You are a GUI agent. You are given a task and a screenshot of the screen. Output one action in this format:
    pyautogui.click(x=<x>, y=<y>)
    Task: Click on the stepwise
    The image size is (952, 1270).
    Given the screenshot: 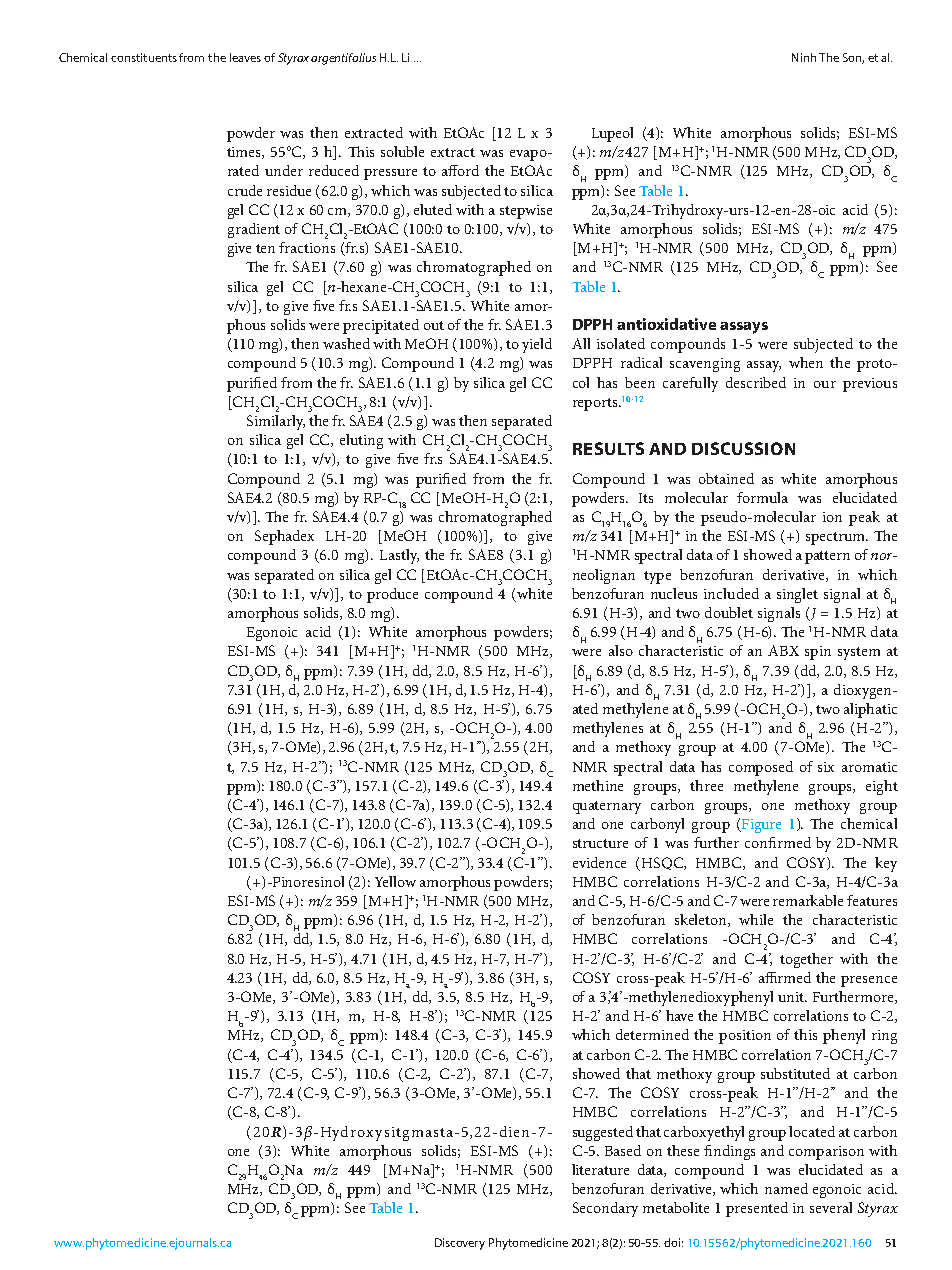 What is the action you would take?
    pyautogui.click(x=526, y=212)
